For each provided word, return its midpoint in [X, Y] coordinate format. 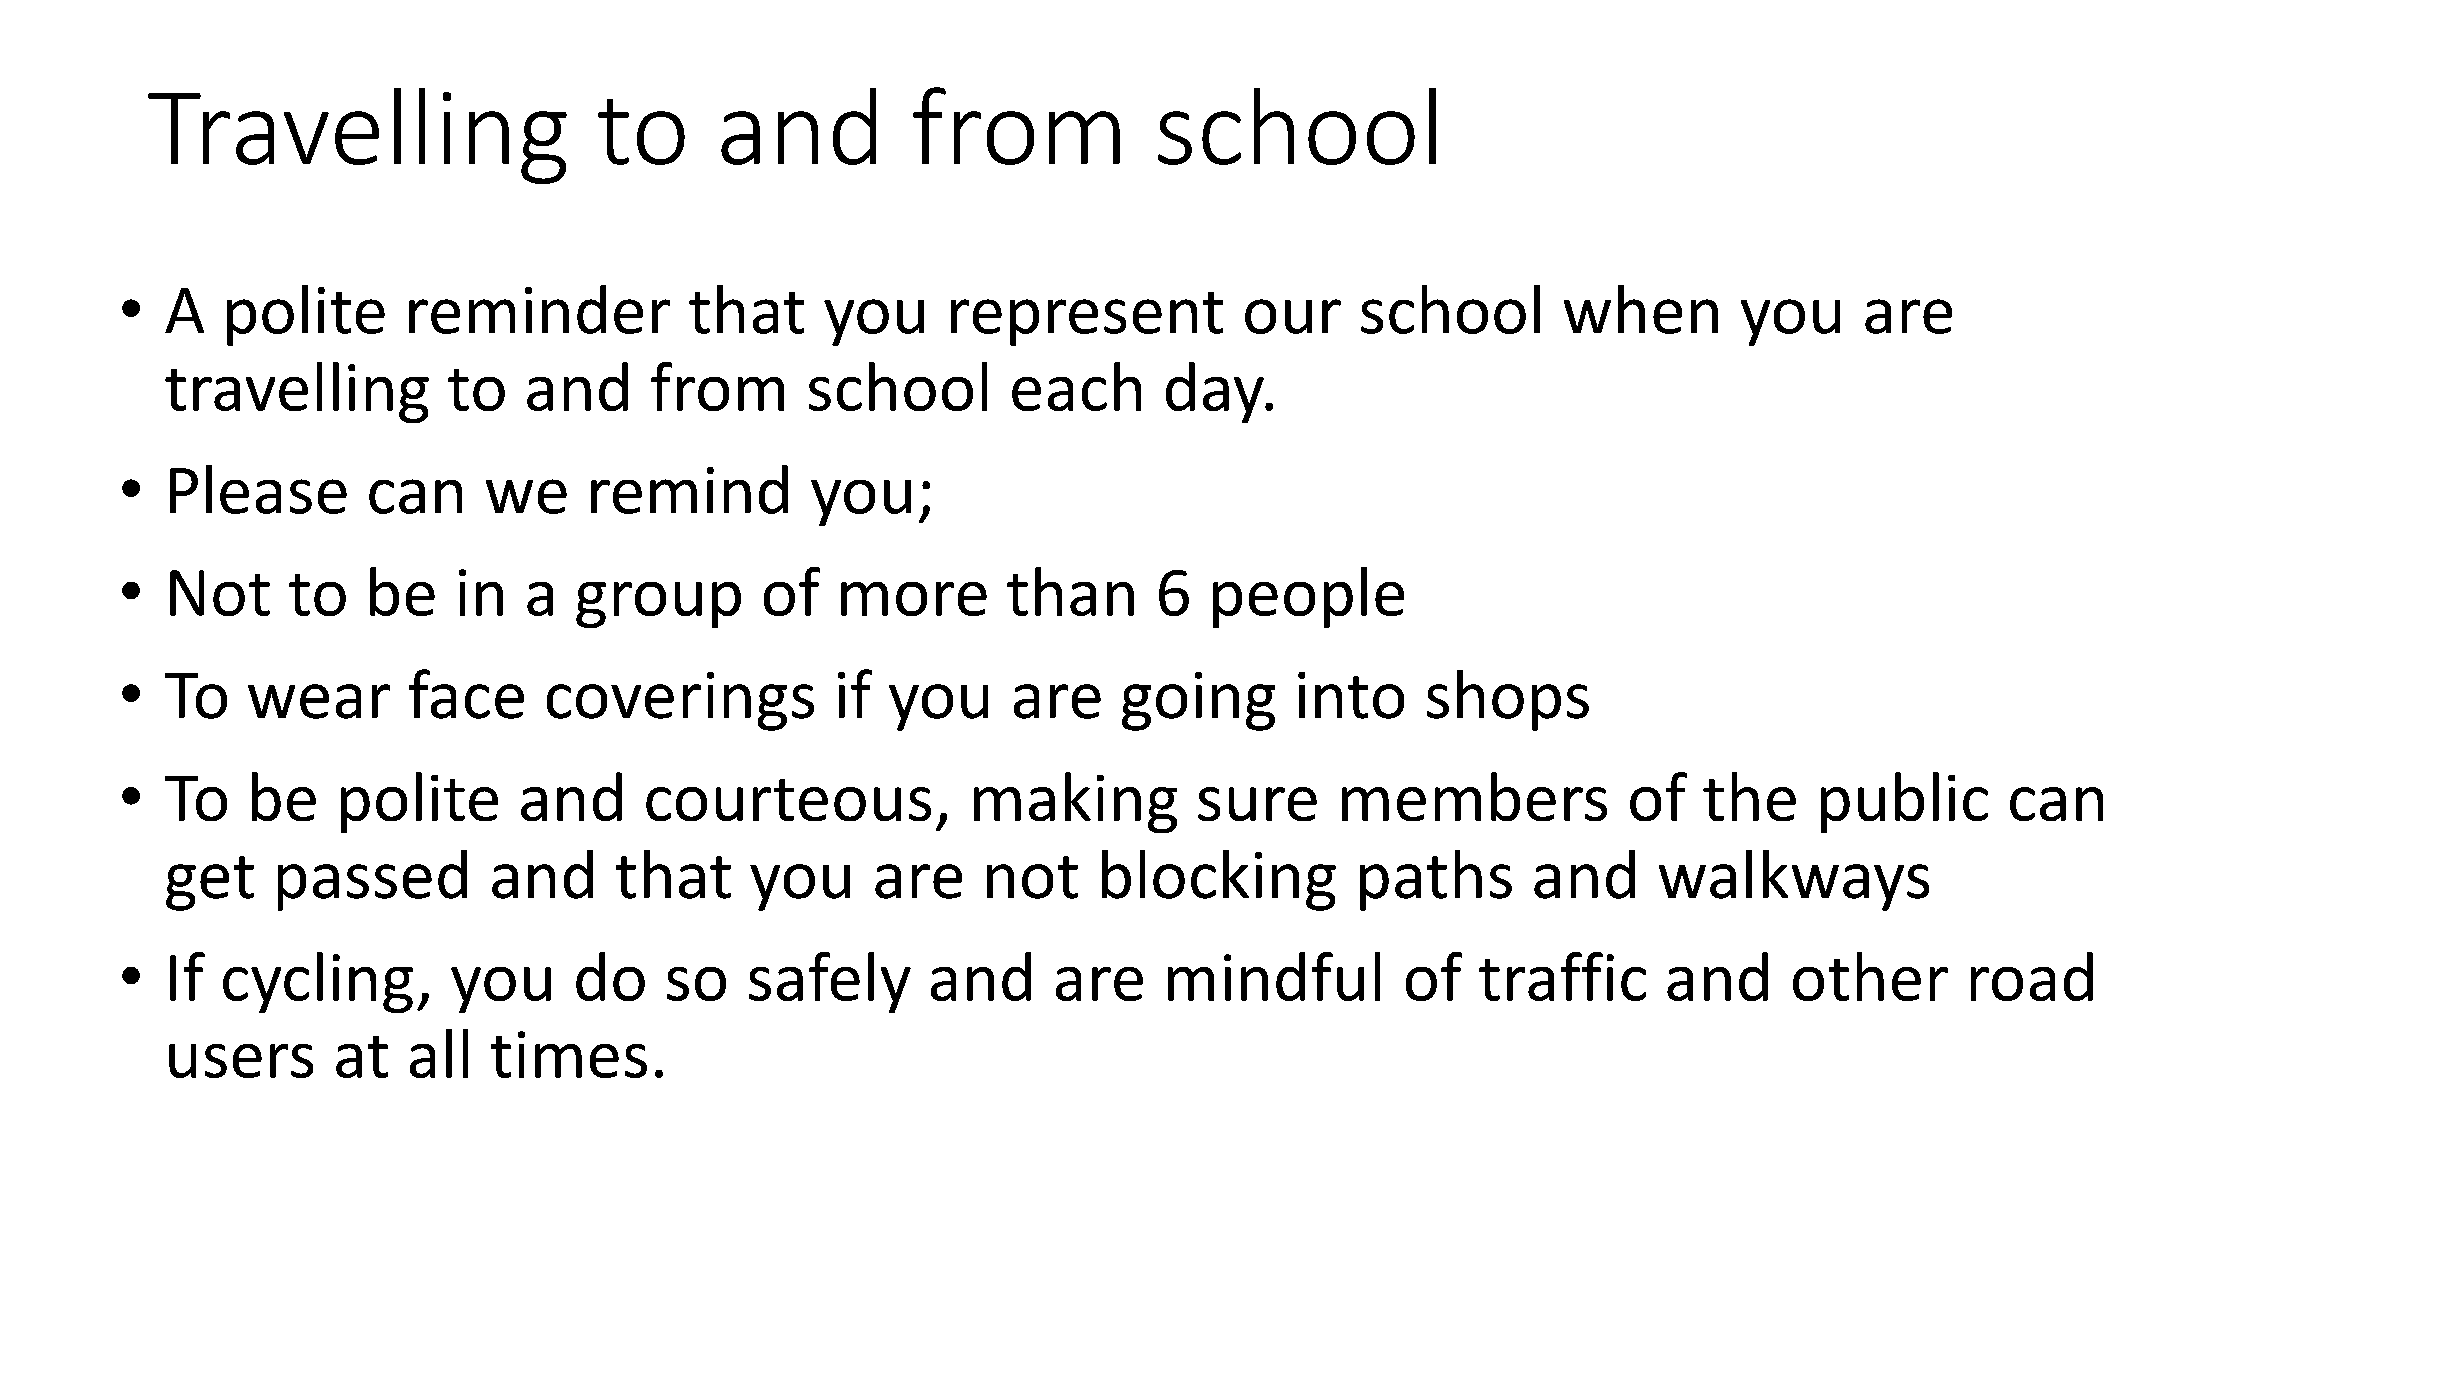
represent [1087, 319]
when [1641, 309]
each [1076, 386]
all [439, 1053]
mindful [1274, 976]
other [1870, 976]
